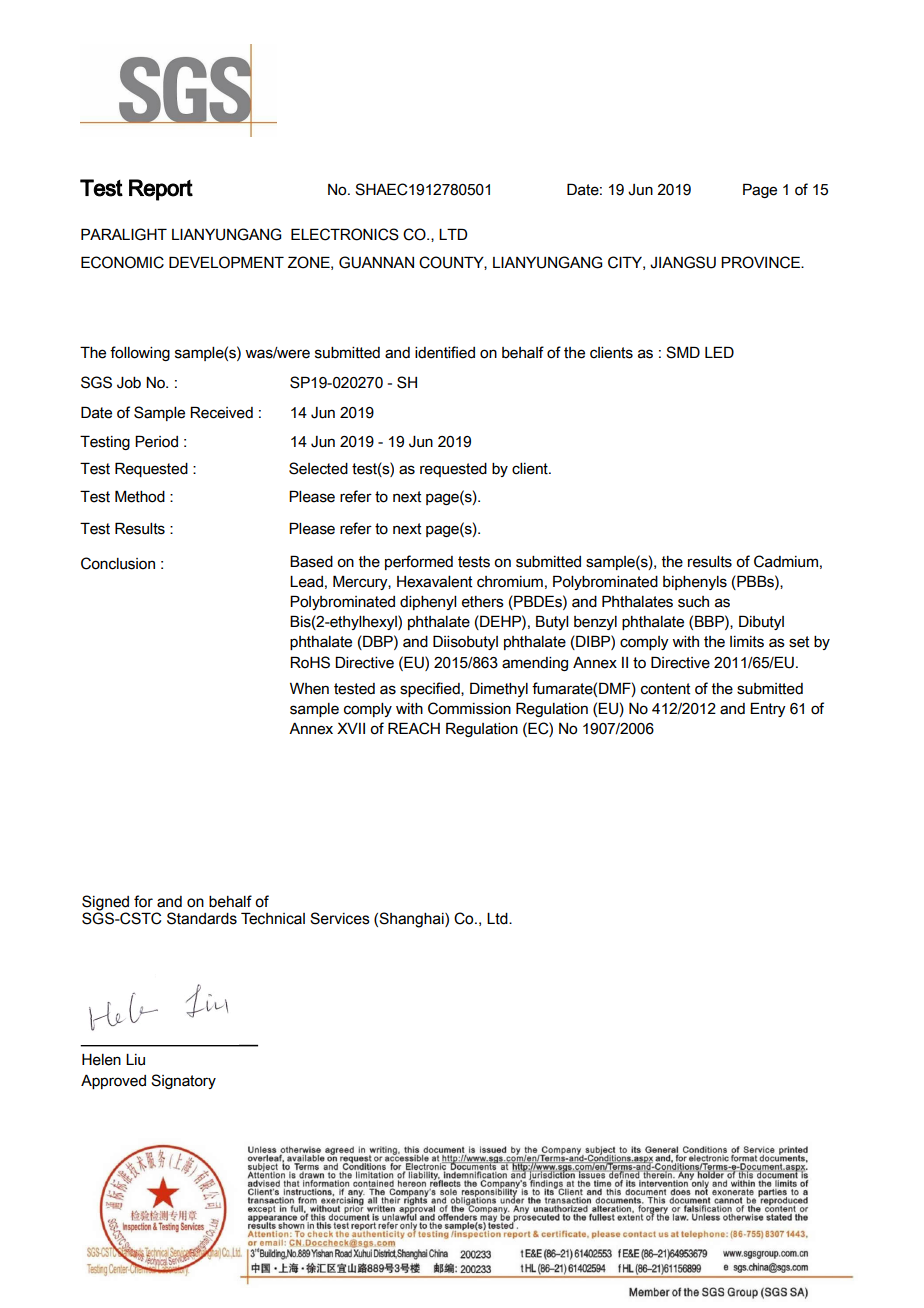 This screenshot has width=924, height=1308. Describe the element at coordinates (345, 234) in the screenshot. I see `ELECTRONICS` at that location.
